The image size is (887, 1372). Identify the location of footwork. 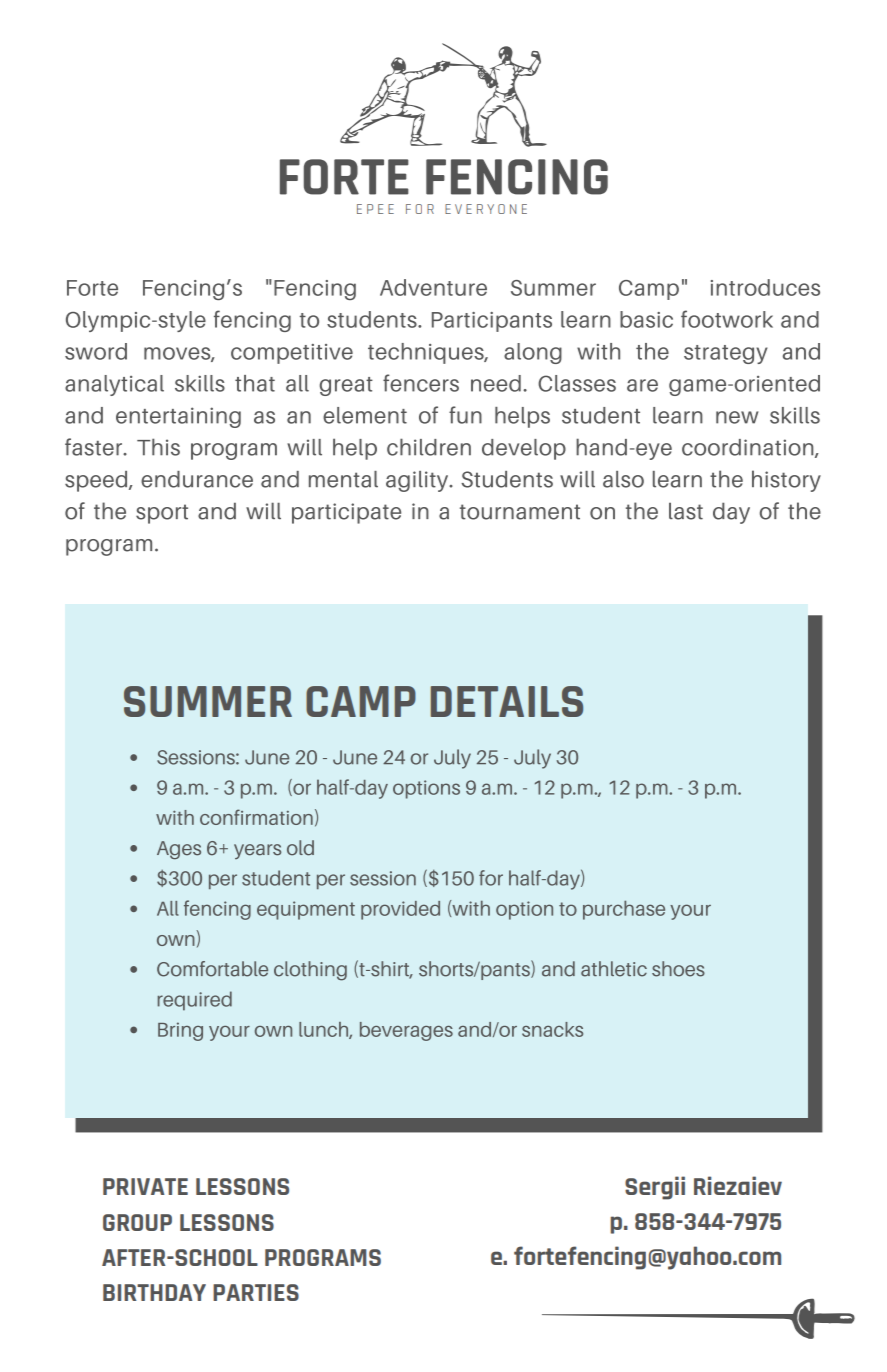
(727, 319).
